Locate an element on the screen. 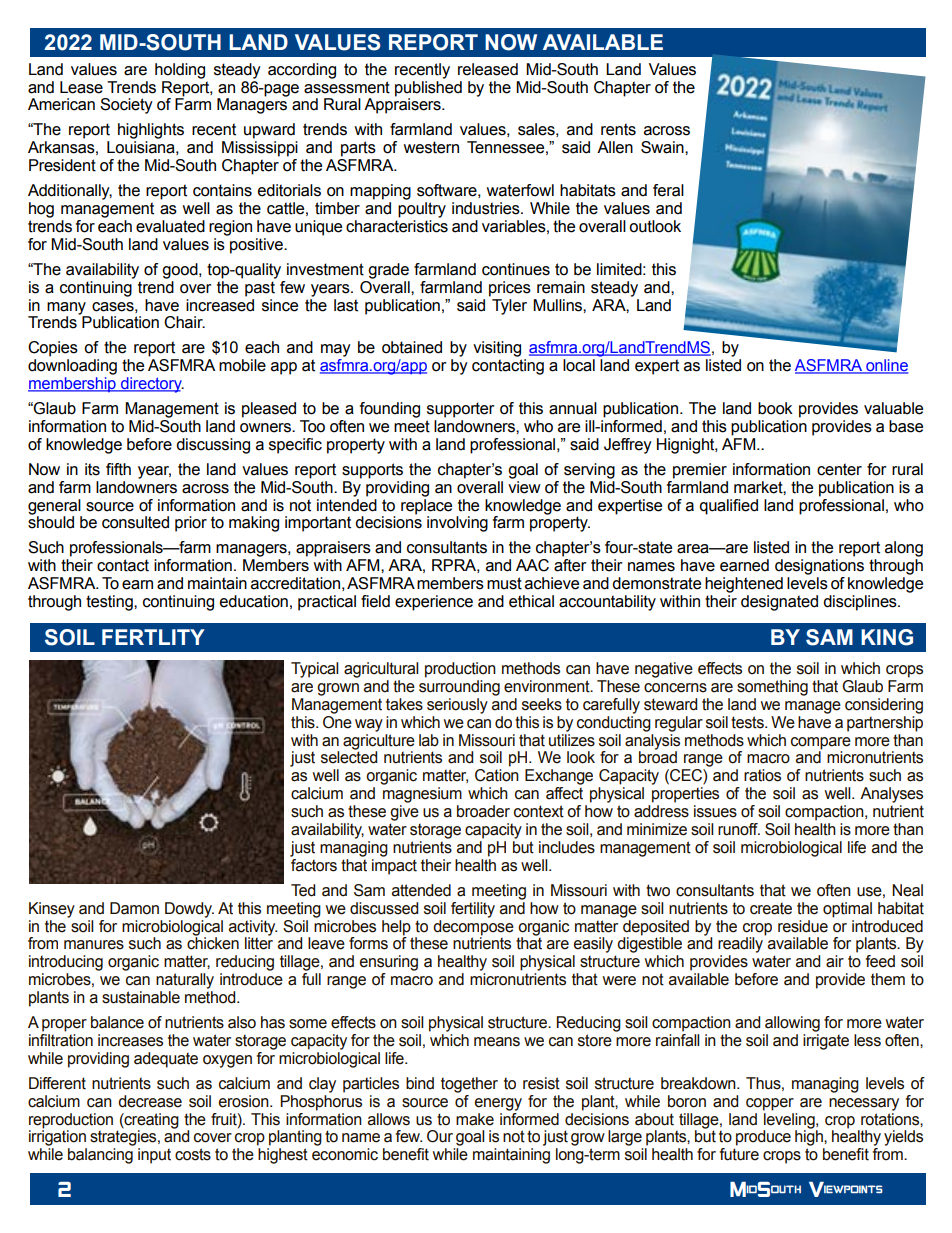 Image resolution: width=952 pixels, height=1233 pixels. testing is located at coordinates (110, 603).
